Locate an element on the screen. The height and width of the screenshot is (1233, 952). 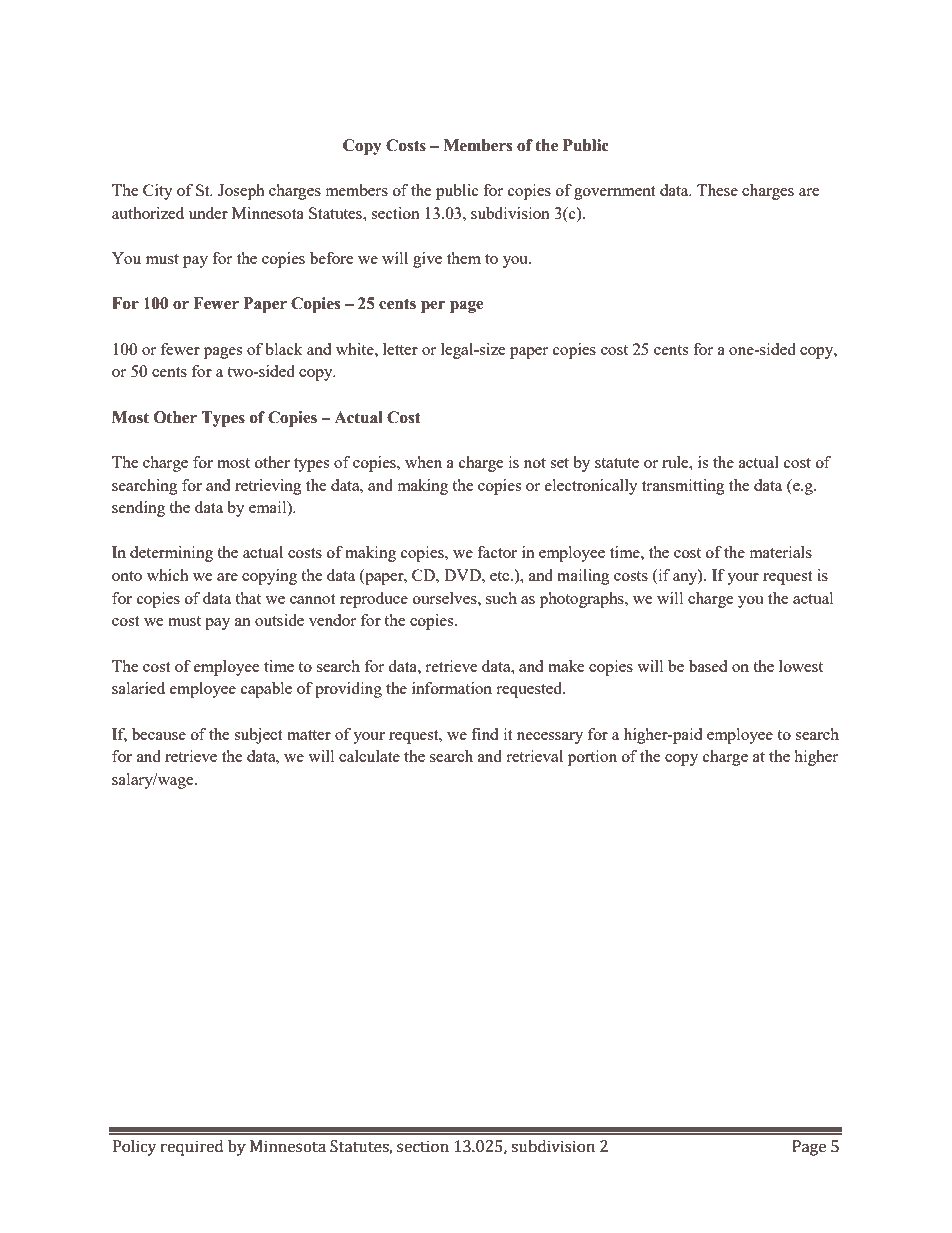
when is located at coordinates (423, 462).
